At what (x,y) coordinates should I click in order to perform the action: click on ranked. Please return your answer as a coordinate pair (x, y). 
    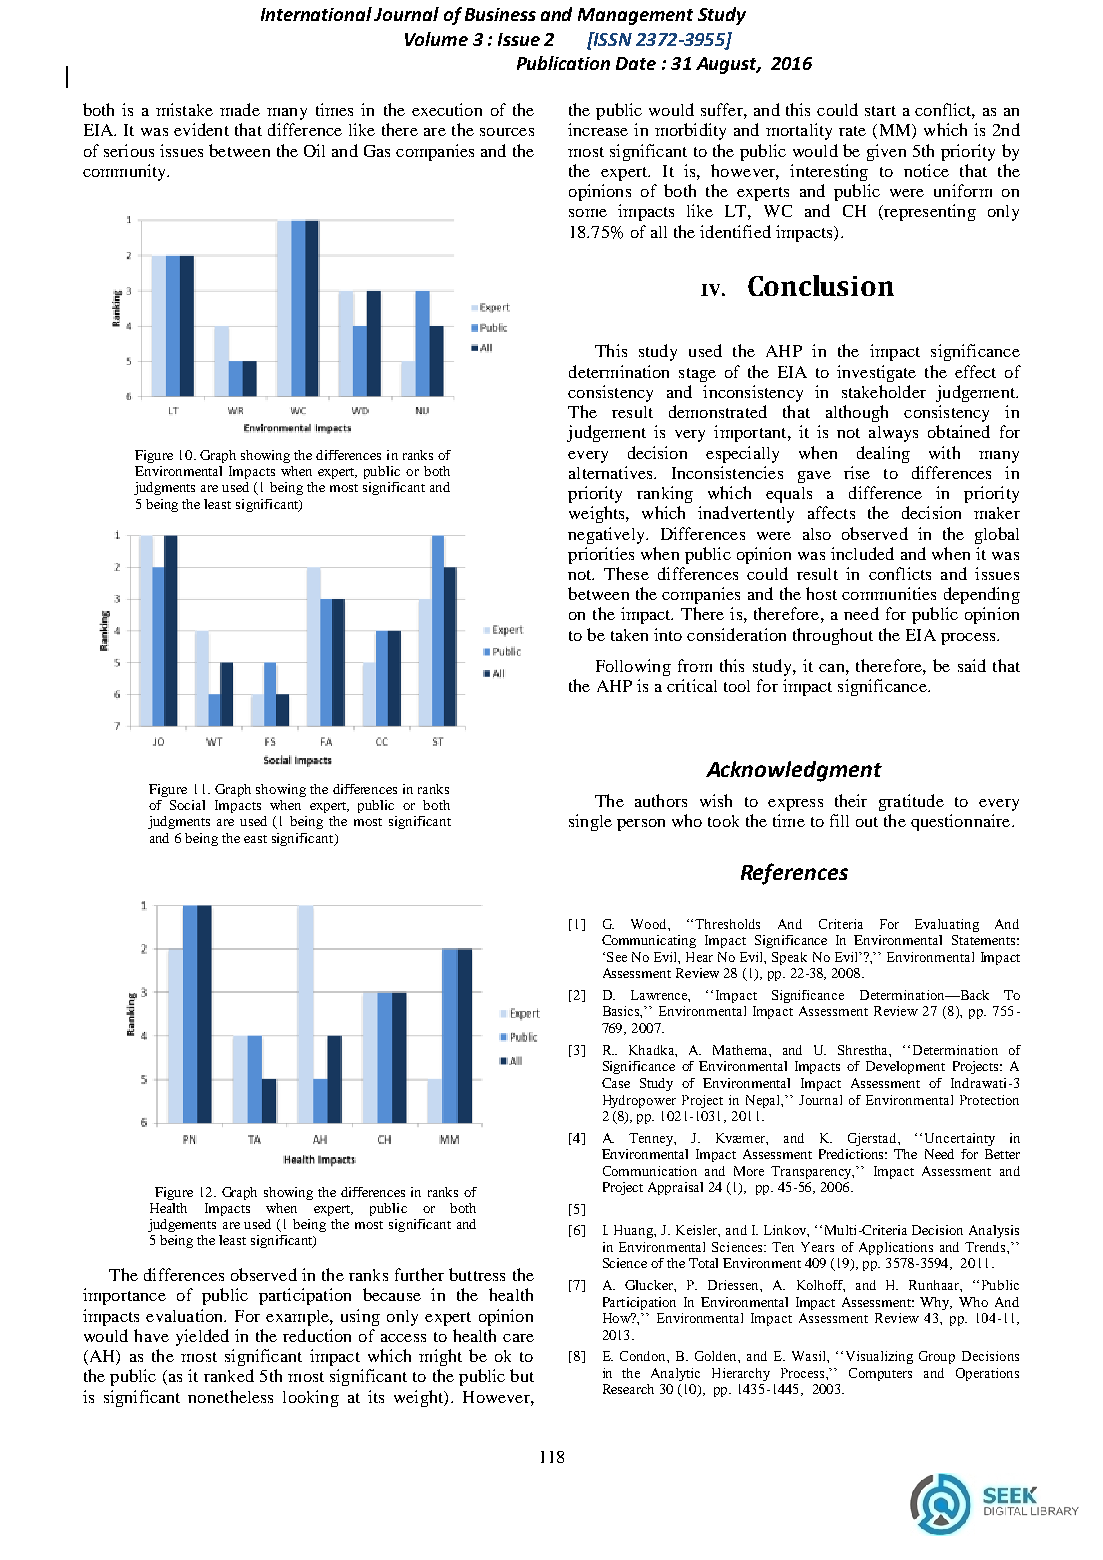
    Looking at the image, I should click on (229, 1375).
